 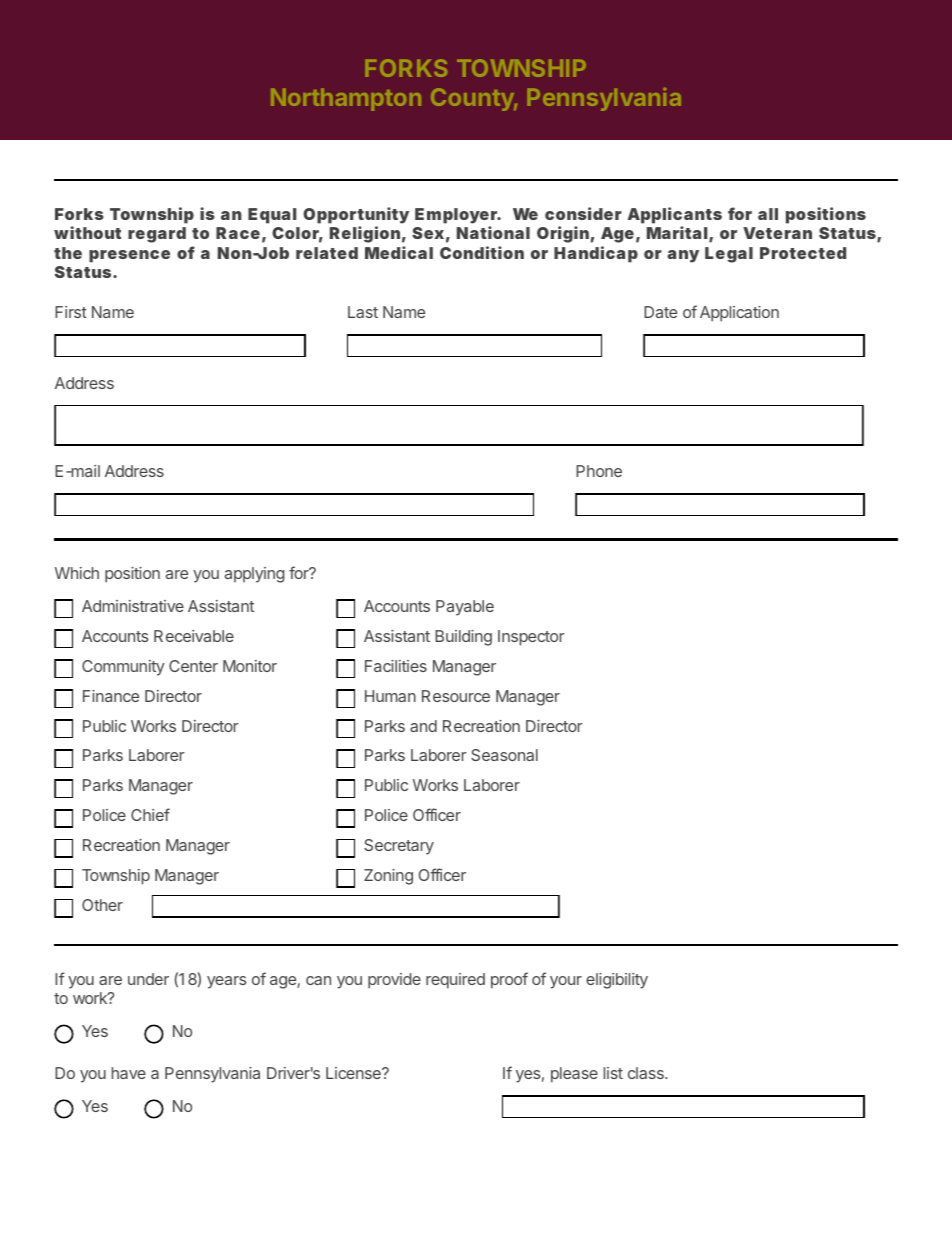 What do you see at coordinates (399, 847) in the screenshot?
I see `Secretary` at bounding box center [399, 847].
